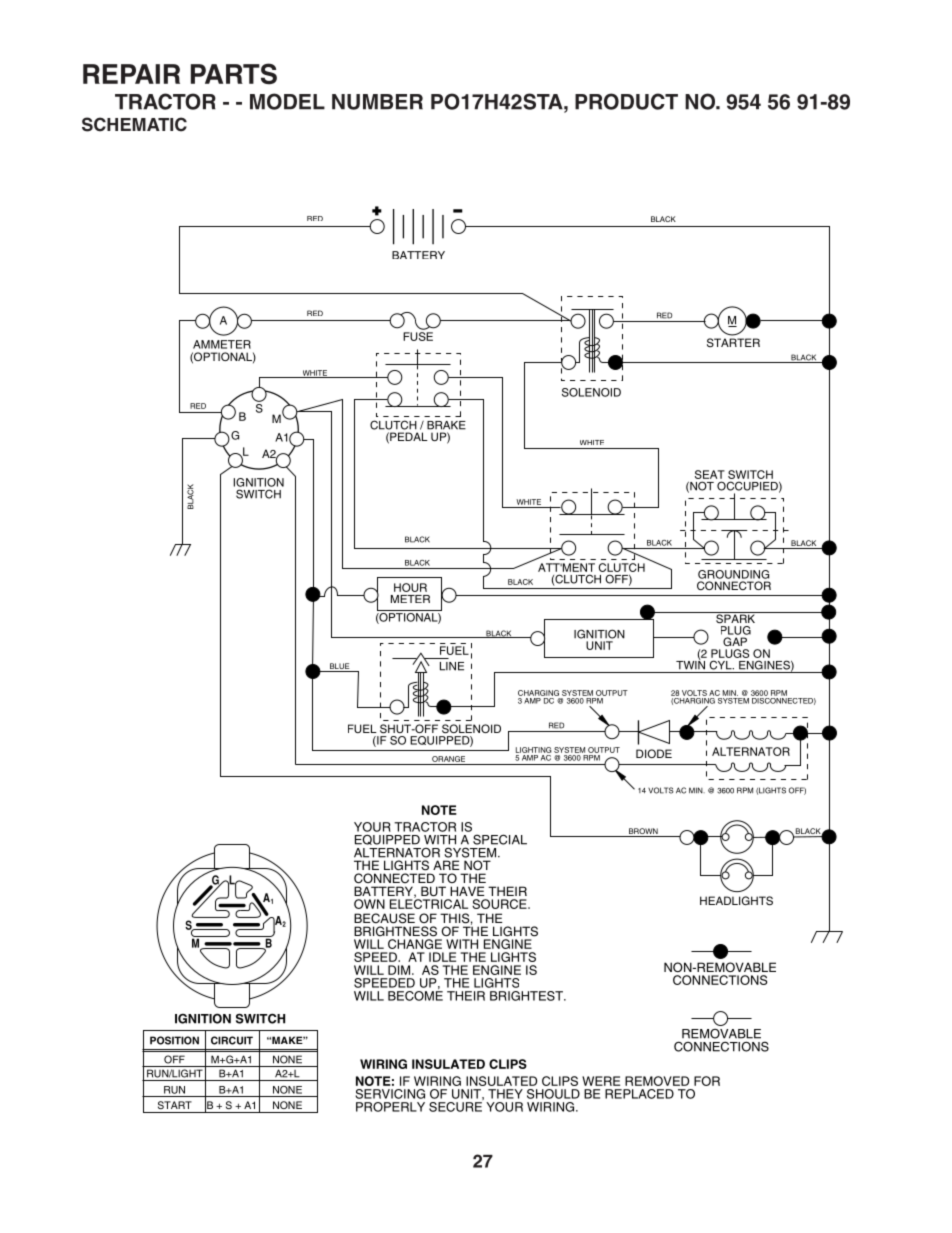 This document has width=952, height=1233. What do you see at coordinates (626, 101) in the document?
I see `PRODUCT` at bounding box center [626, 101].
